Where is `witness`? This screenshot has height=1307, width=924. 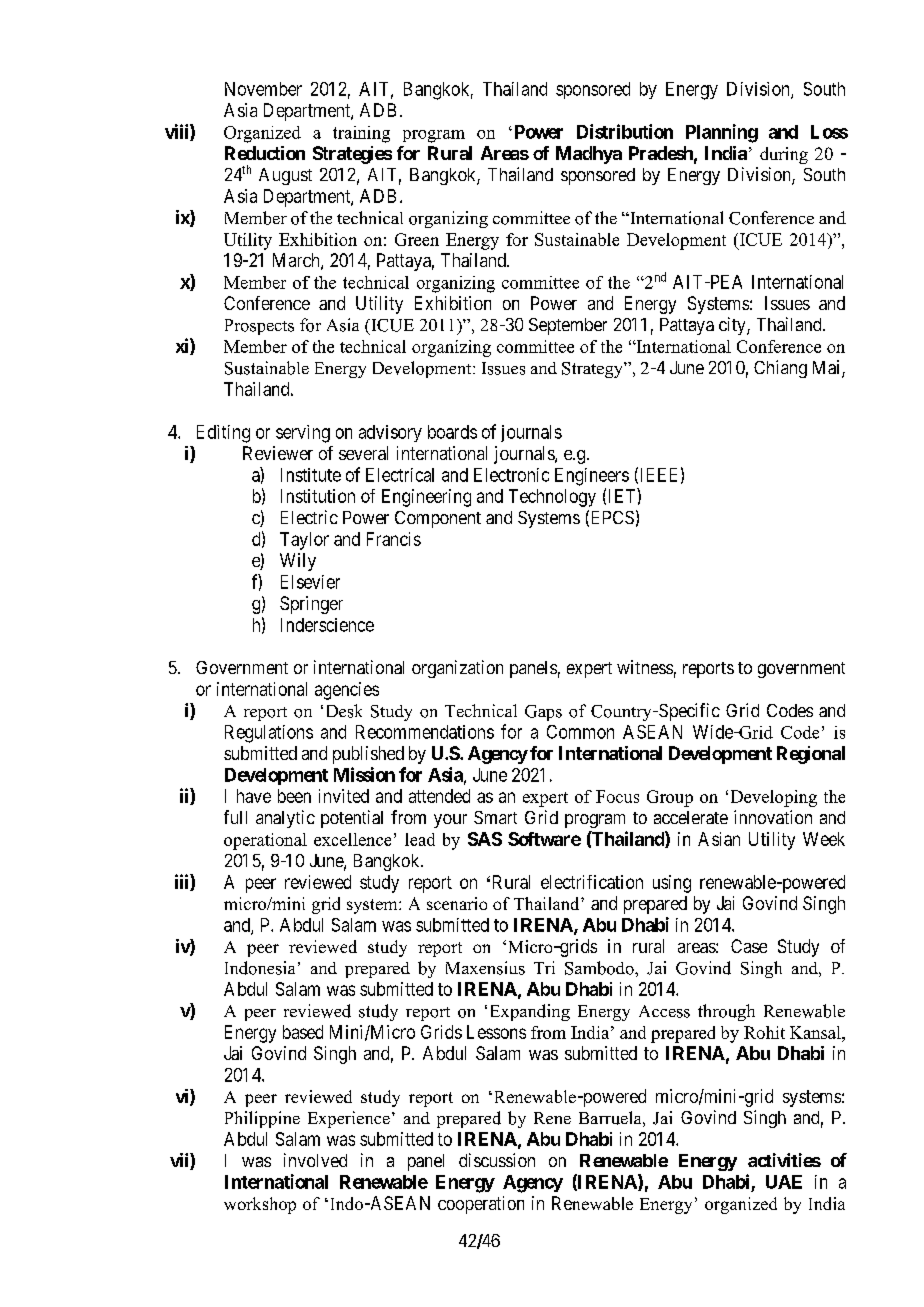
witness is located at coordinates (645, 667).
